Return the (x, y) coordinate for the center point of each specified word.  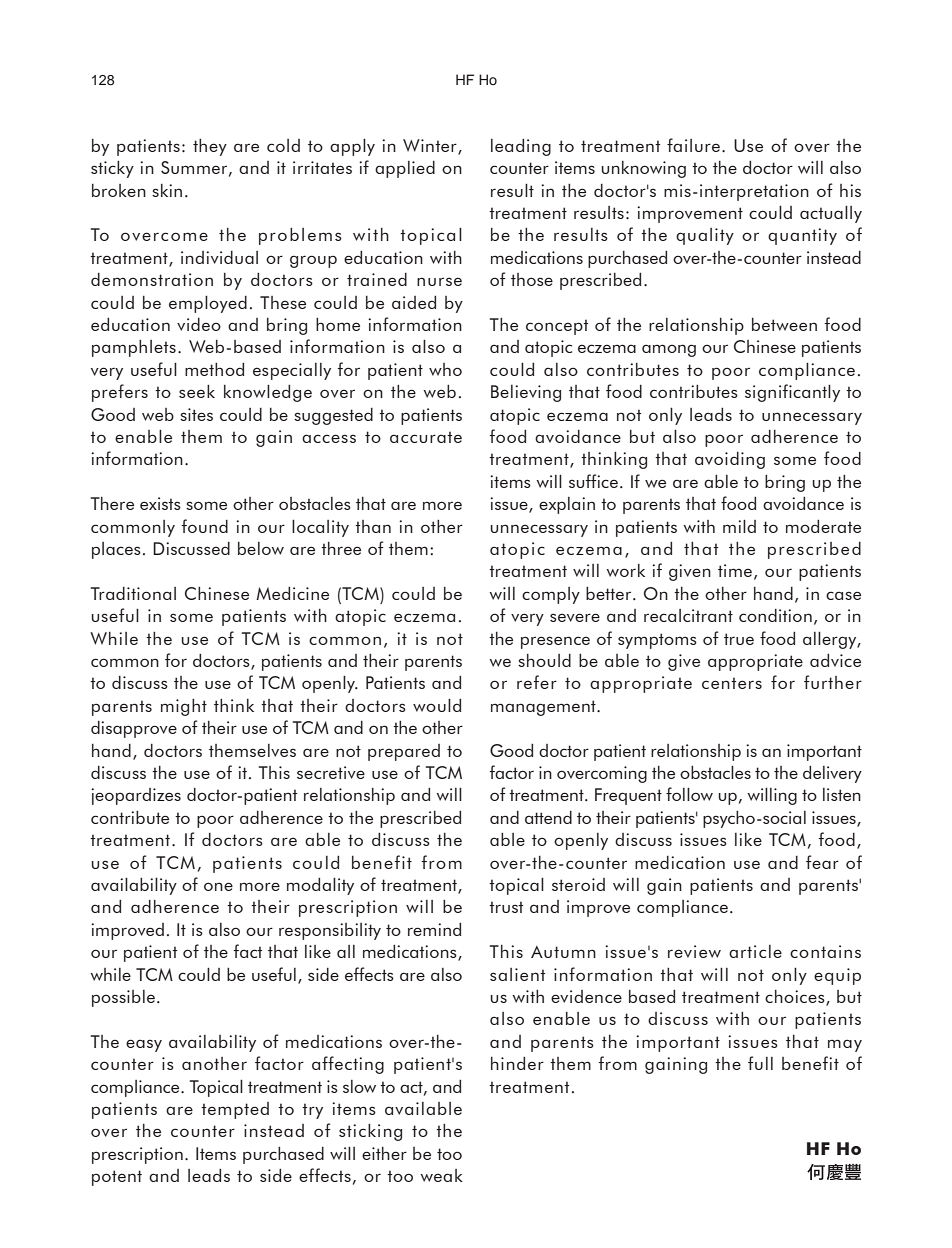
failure (693, 145)
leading (521, 147)
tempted (235, 1110)
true (739, 639)
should (544, 660)
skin (167, 190)
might (184, 707)
